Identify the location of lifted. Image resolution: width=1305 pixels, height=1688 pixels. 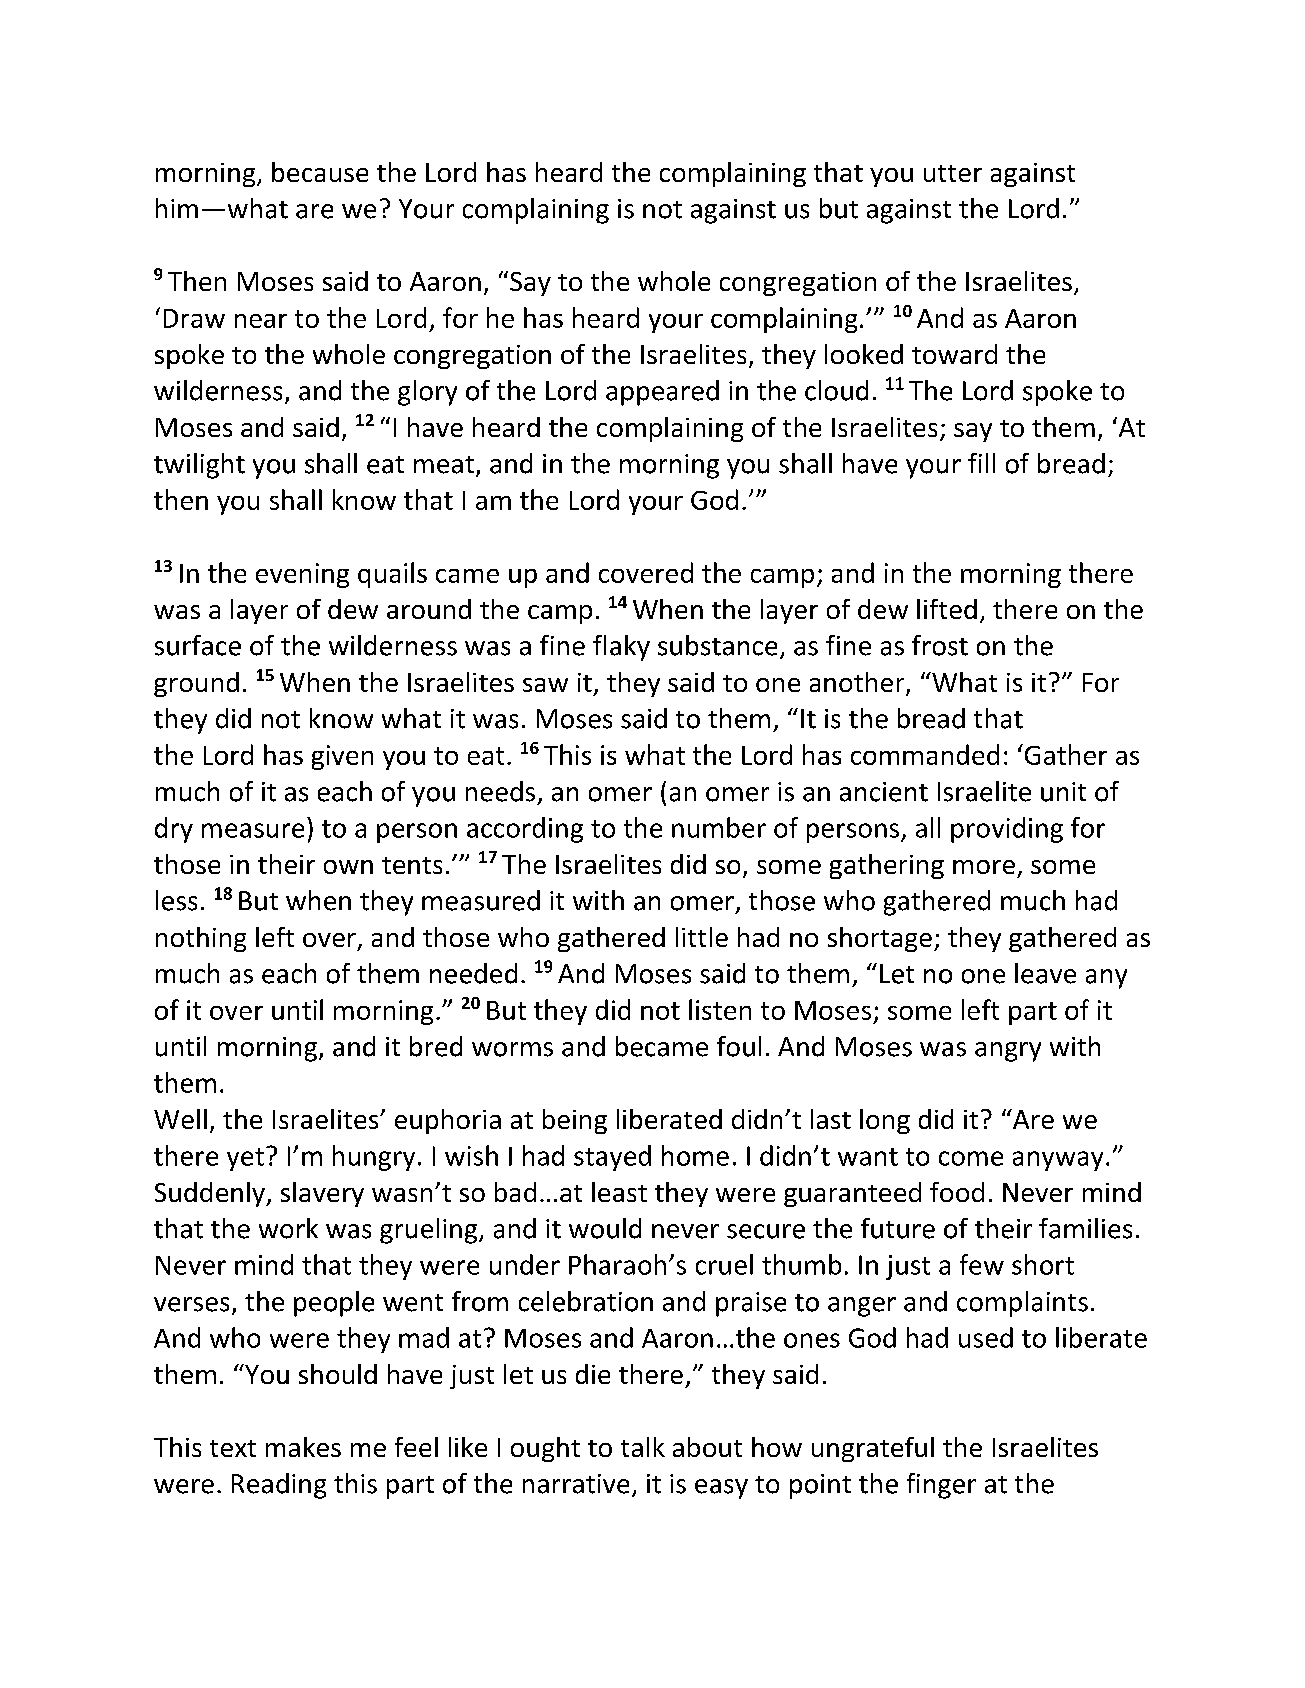
(947, 609).
